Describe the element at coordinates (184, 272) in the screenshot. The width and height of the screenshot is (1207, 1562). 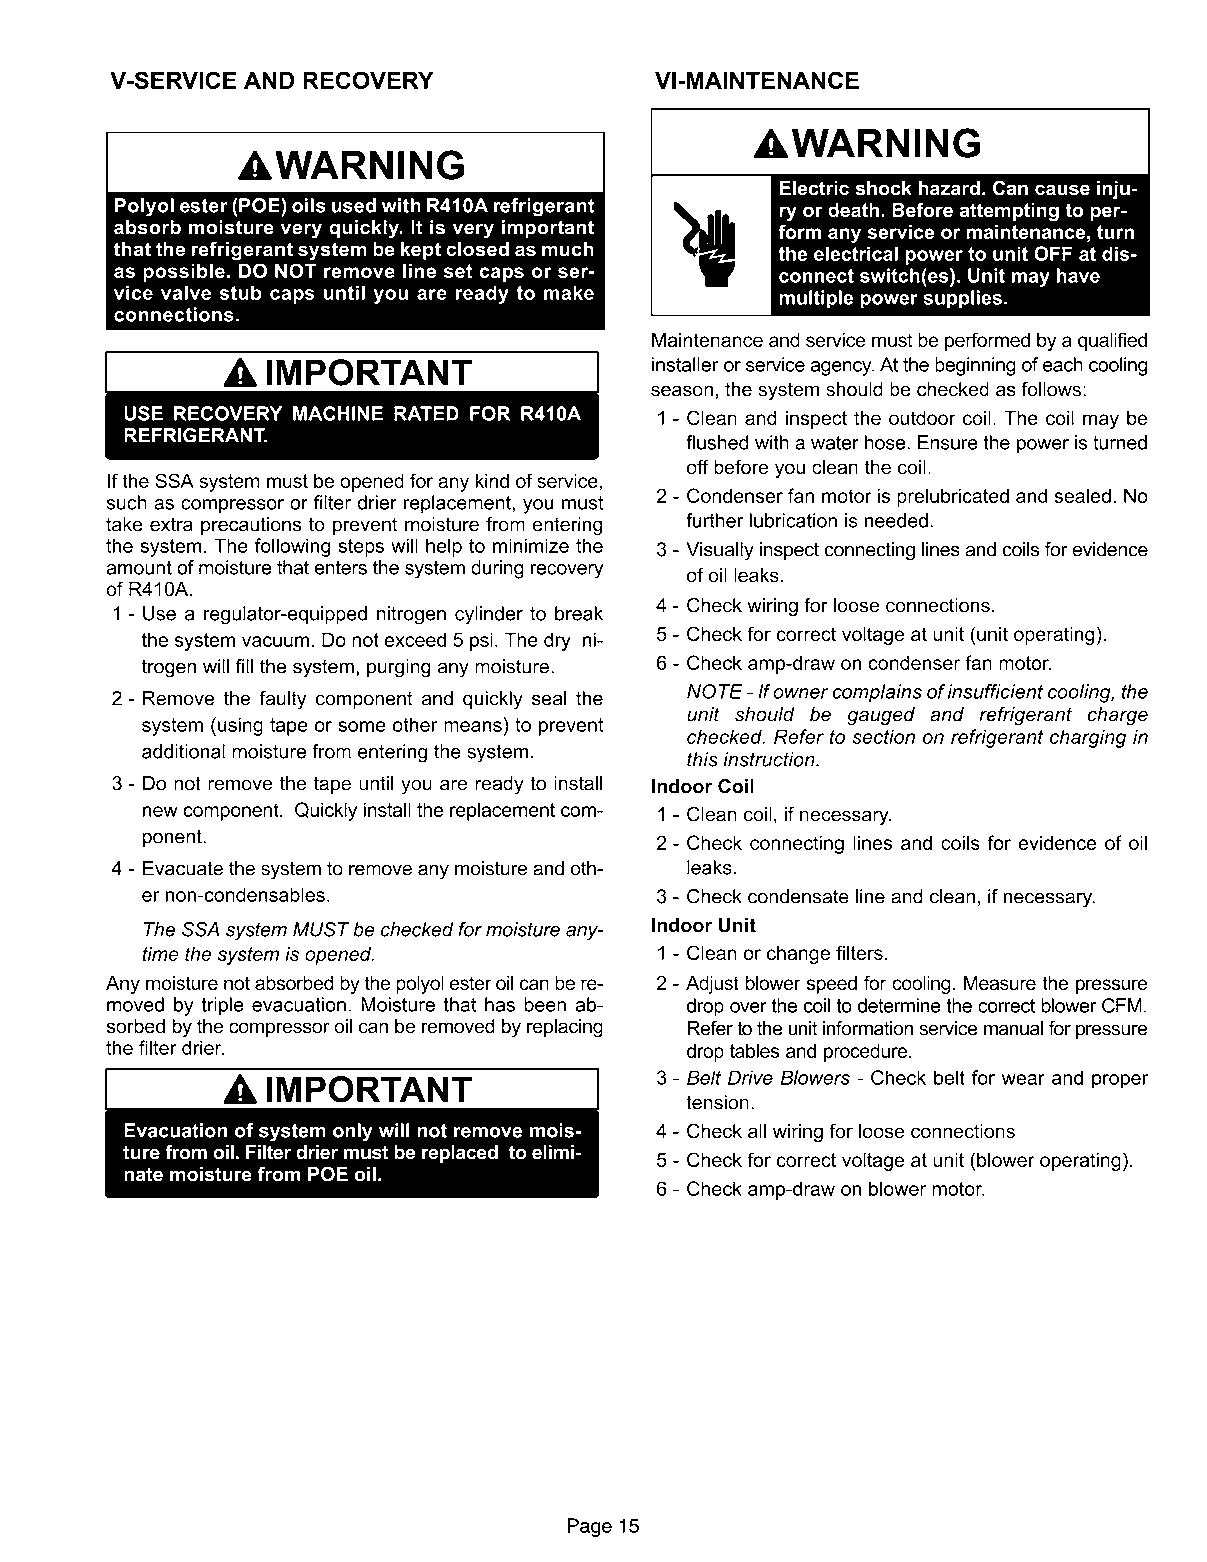
I see `possible` at that location.
